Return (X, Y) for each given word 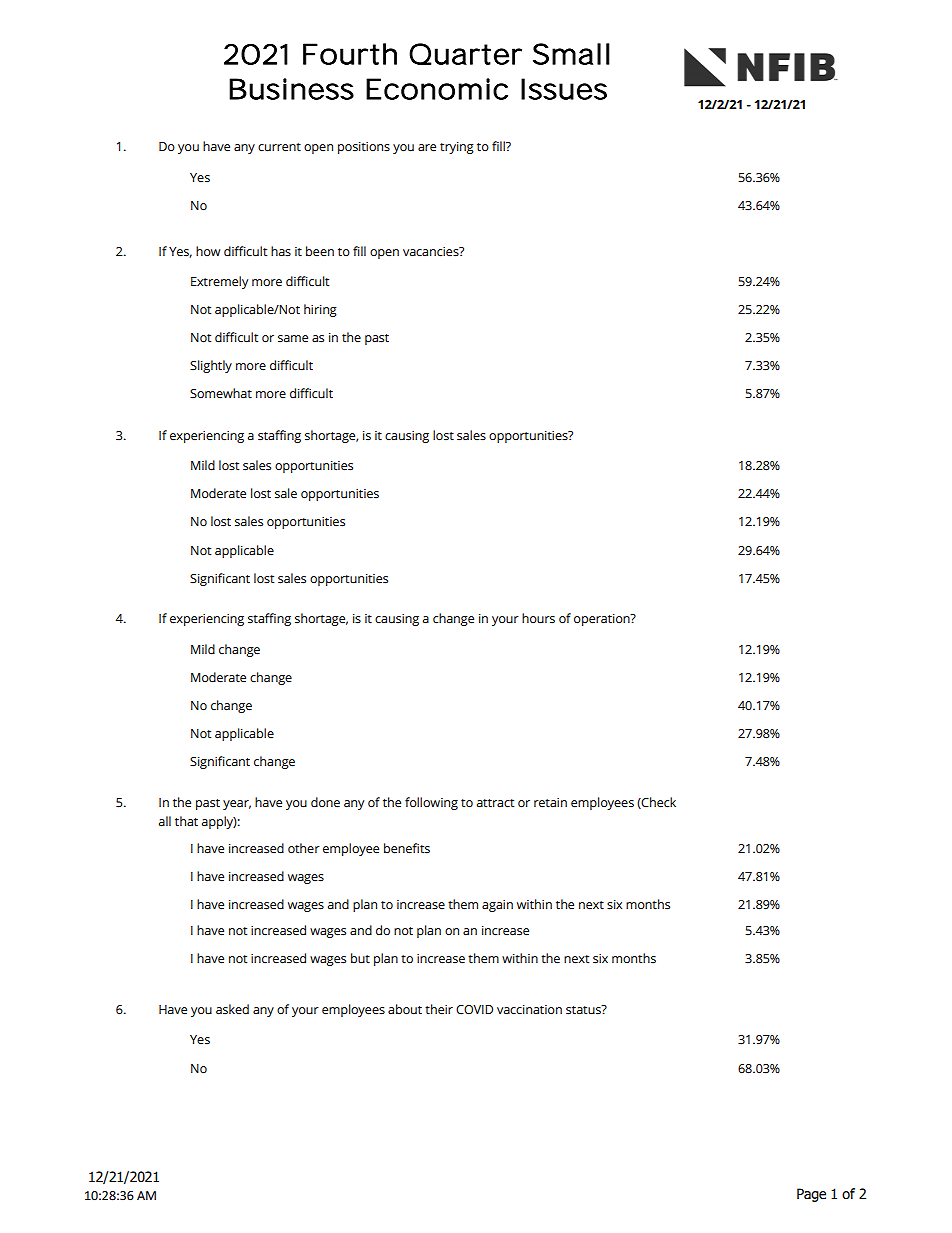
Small (571, 54)
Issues (564, 89)
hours (538, 618)
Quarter (465, 54)
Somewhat (221, 393)
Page (811, 1195)
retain (550, 803)
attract (495, 803)
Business (291, 89)
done (325, 802)
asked (232, 1009)
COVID (474, 1010)
